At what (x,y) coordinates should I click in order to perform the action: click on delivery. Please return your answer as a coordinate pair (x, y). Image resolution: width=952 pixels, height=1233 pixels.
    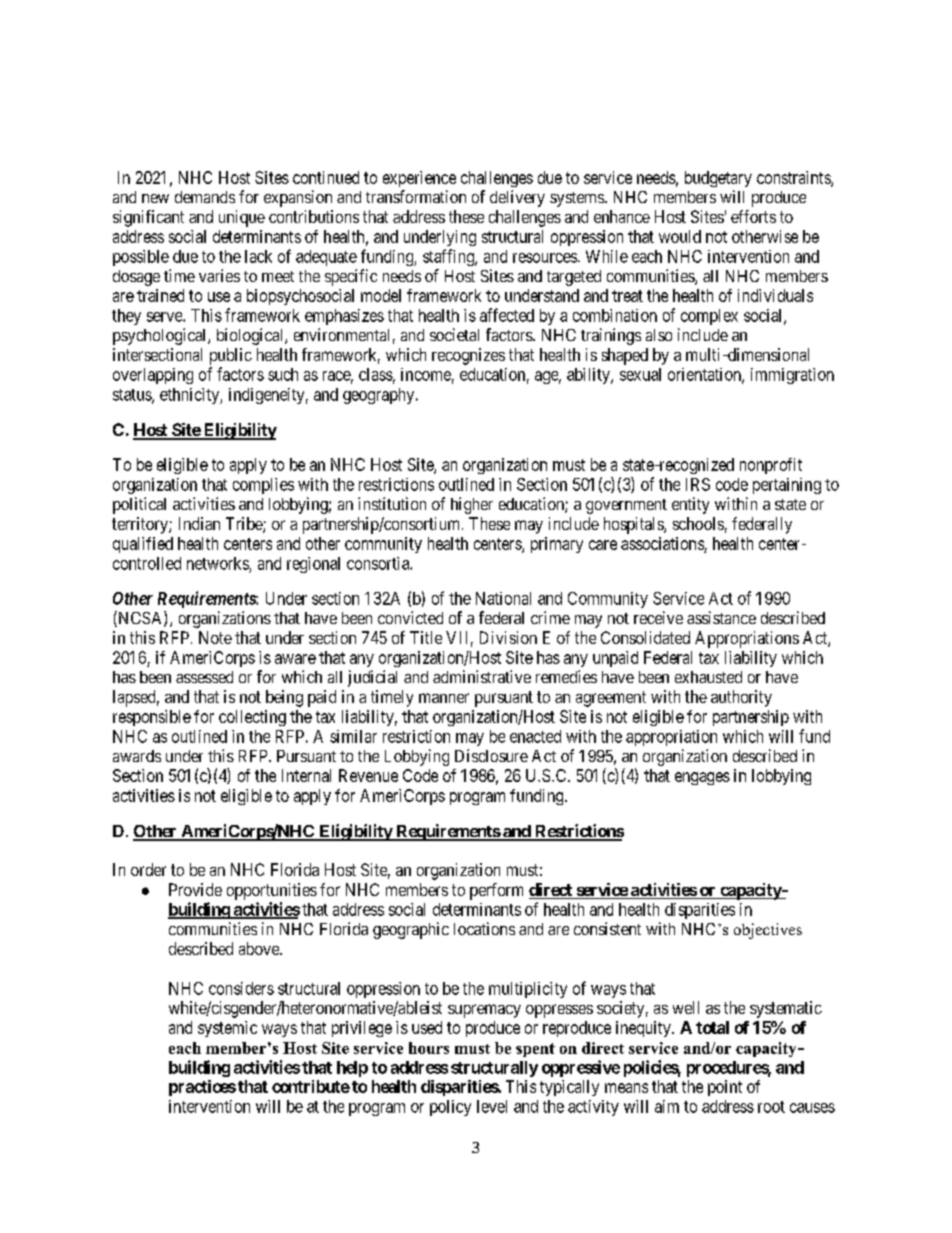
    Looking at the image, I should click on (517, 198).
